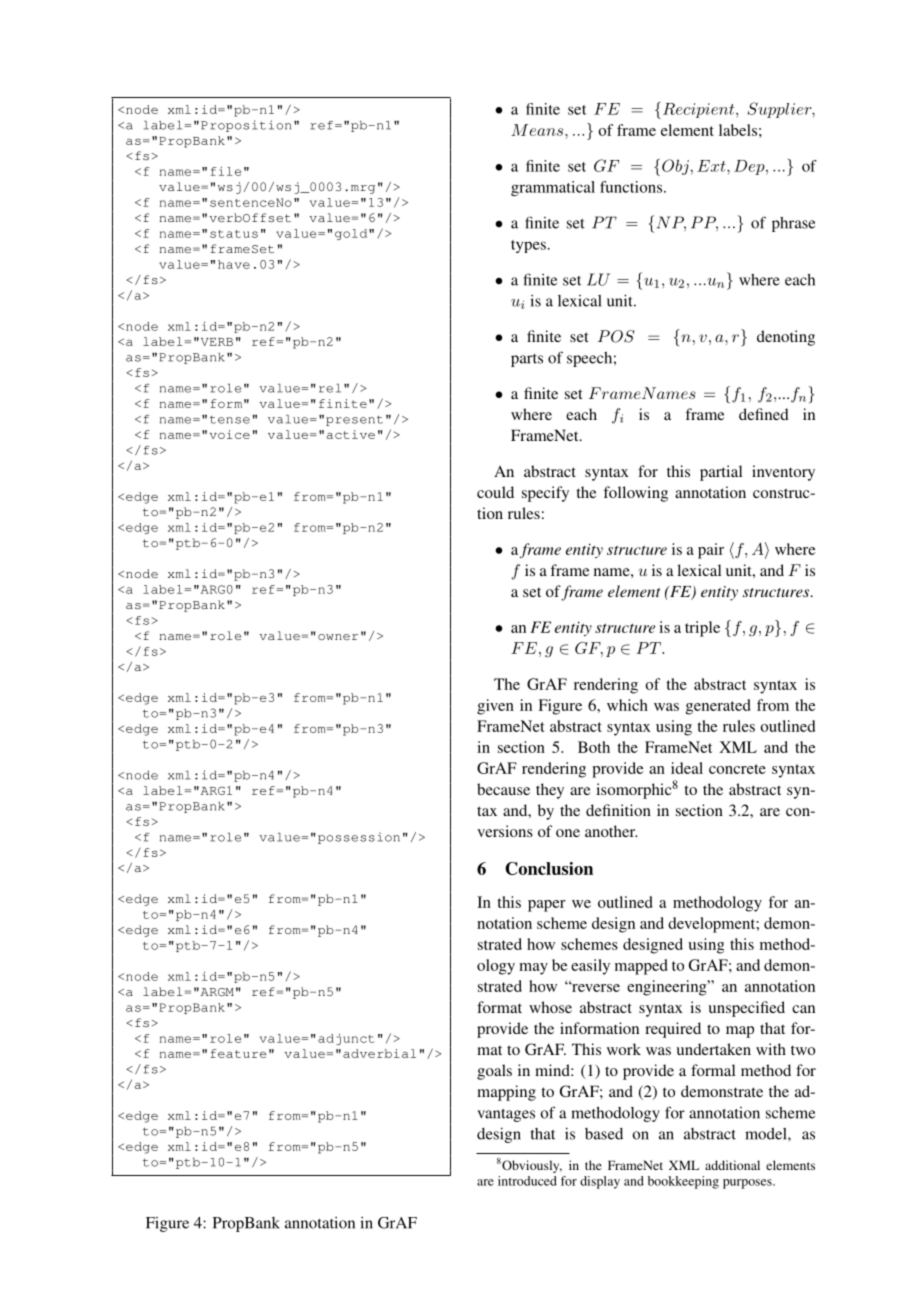 The height and width of the screenshot is (1308, 924). I want to click on mapped, so click(641, 967).
